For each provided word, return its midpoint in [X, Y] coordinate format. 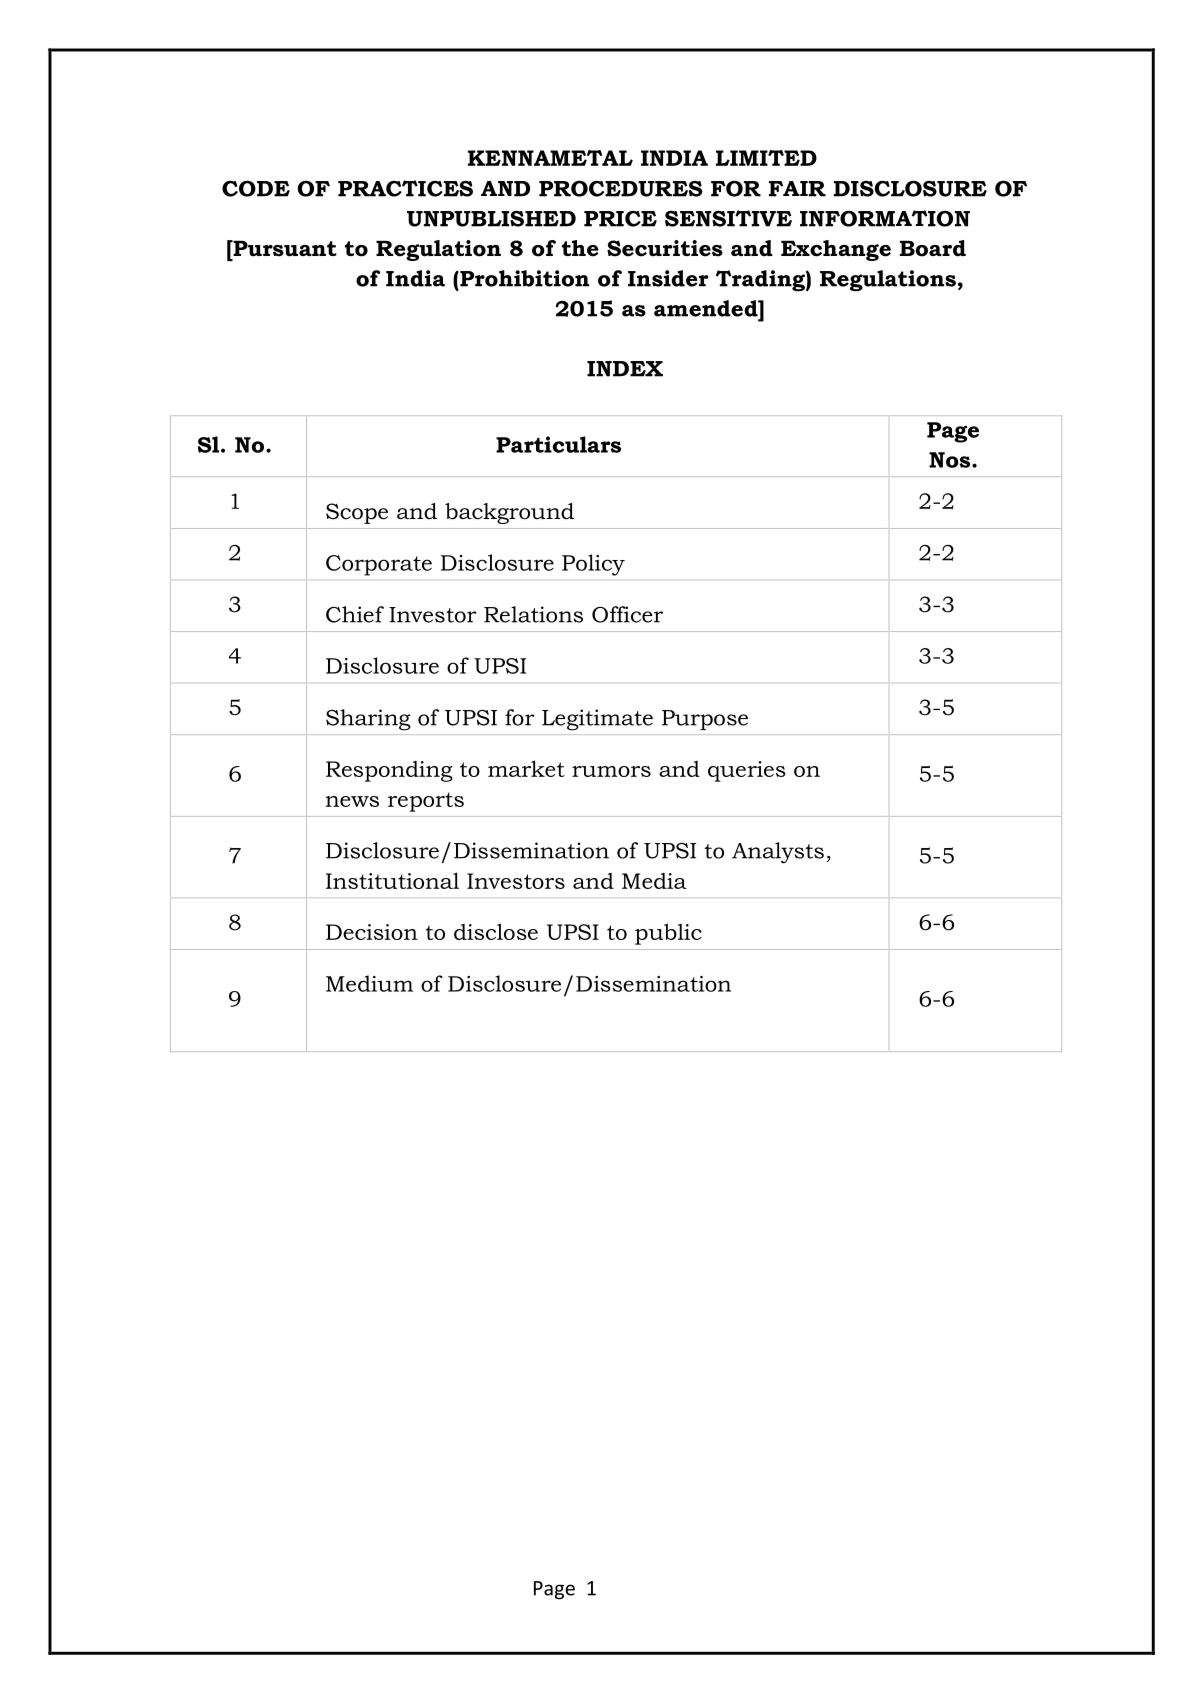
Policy [593, 565]
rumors [611, 771]
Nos [951, 460]
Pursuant [284, 248]
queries [747, 771]
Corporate [379, 565]
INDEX [625, 369]
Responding [389, 771]
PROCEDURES [620, 188]
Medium [369, 983]
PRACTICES [405, 188]
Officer [627, 614]
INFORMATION [885, 218]
